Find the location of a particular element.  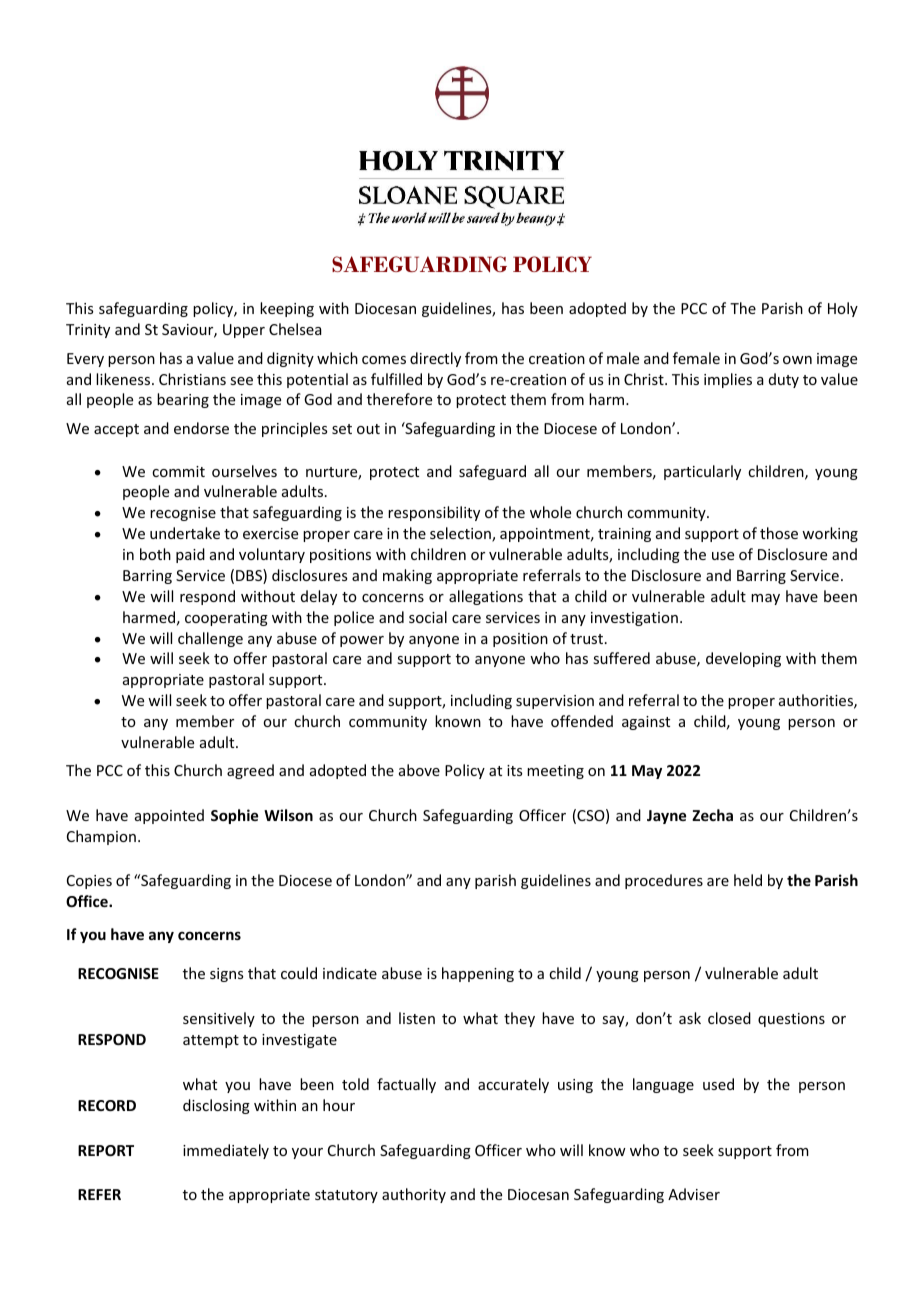

authority is located at coordinates (414, 1195).
